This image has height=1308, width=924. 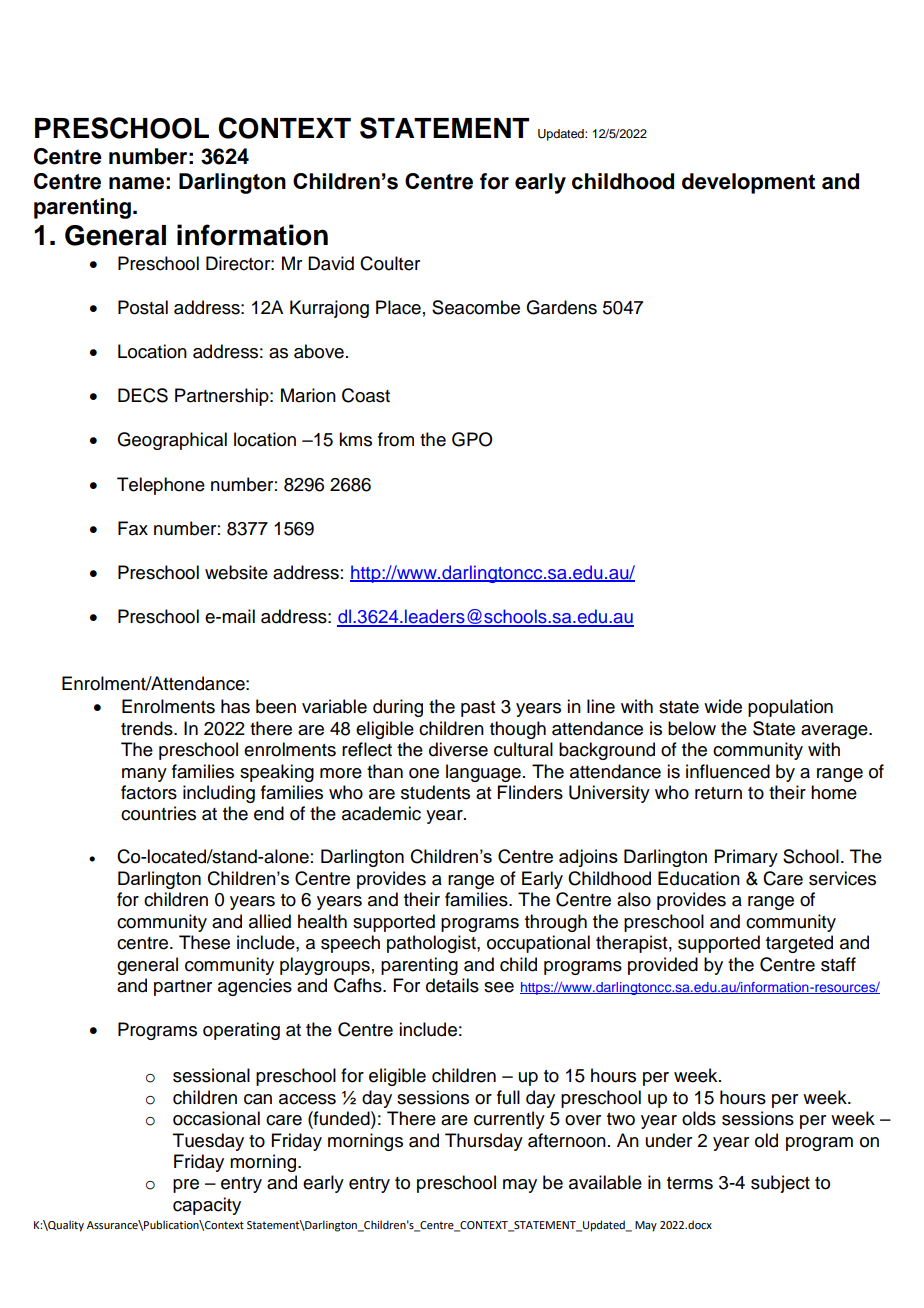 I want to click on development, so click(x=748, y=183).
